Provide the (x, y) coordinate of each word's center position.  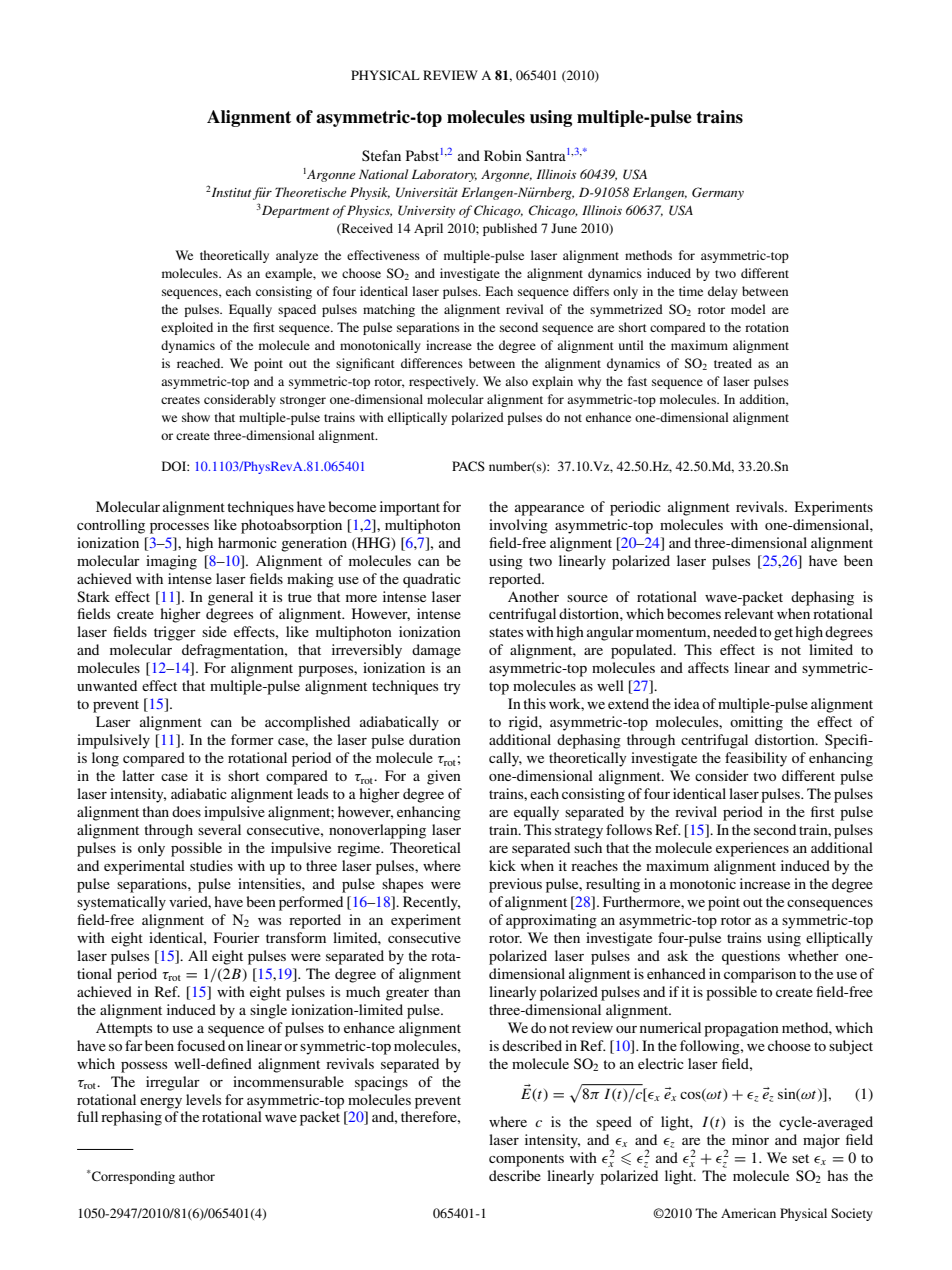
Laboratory (444, 175)
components (526, 1160)
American (748, 1213)
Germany (718, 193)
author (197, 1176)
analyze (297, 256)
